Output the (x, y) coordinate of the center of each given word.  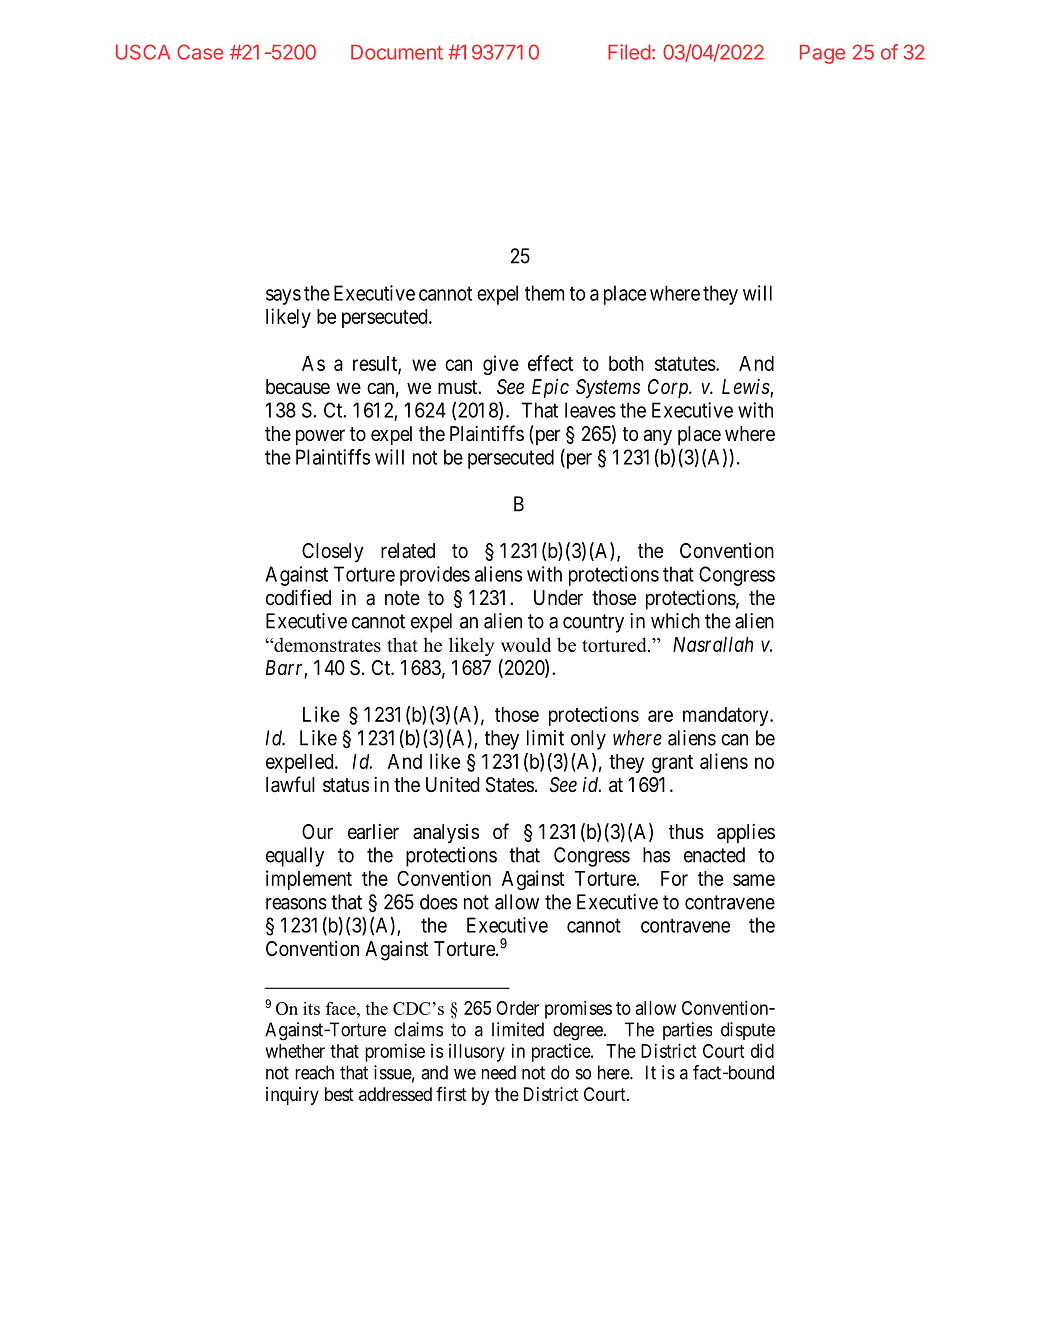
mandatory (727, 716)
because (298, 387)
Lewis (746, 388)
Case (200, 52)
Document (397, 52)
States (510, 785)
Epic (550, 388)
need (499, 1072)
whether (295, 1051)
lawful (290, 784)
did (762, 1050)
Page (822, 54)
